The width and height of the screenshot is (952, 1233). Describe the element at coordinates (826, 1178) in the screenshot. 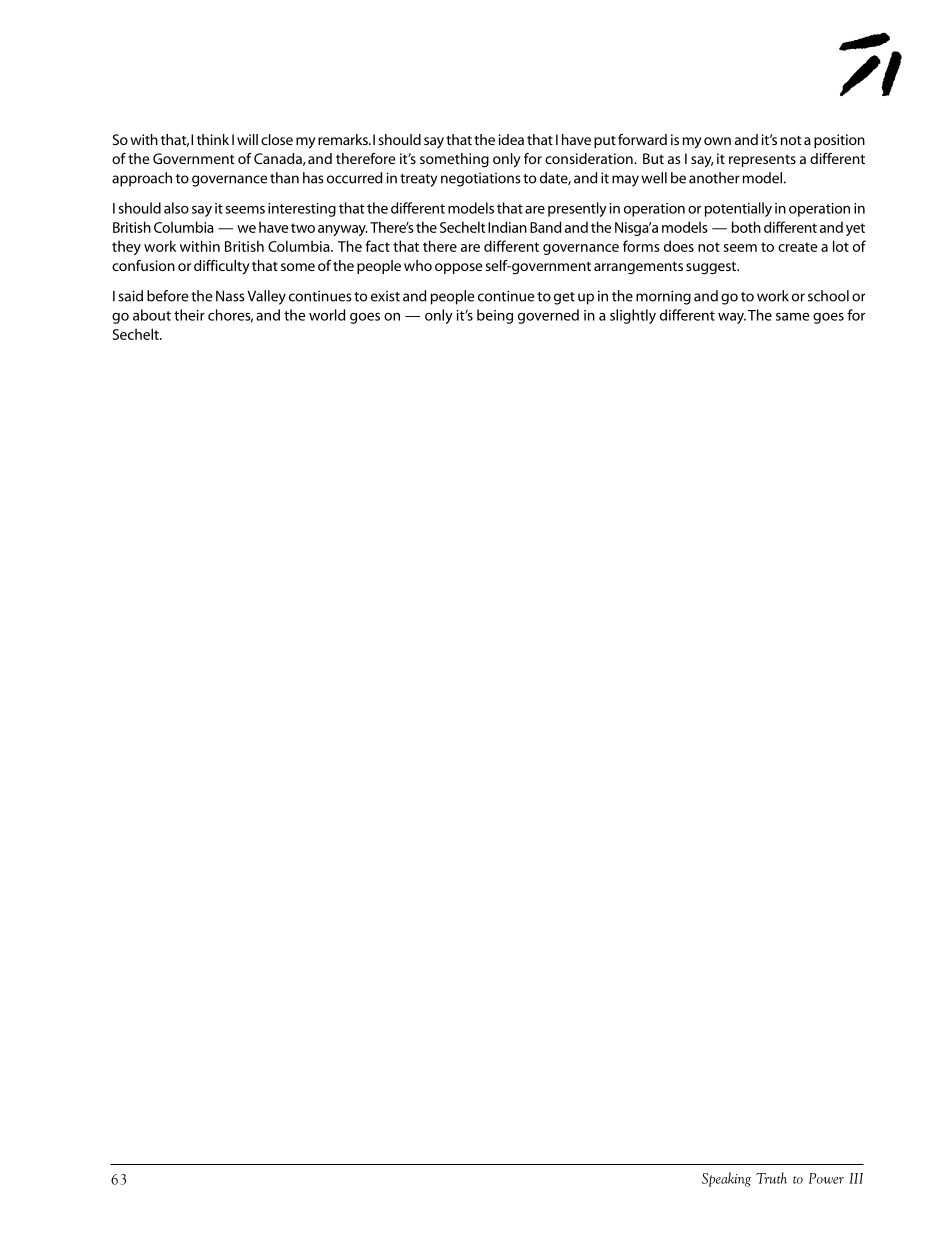

I see `Power` at that location.
